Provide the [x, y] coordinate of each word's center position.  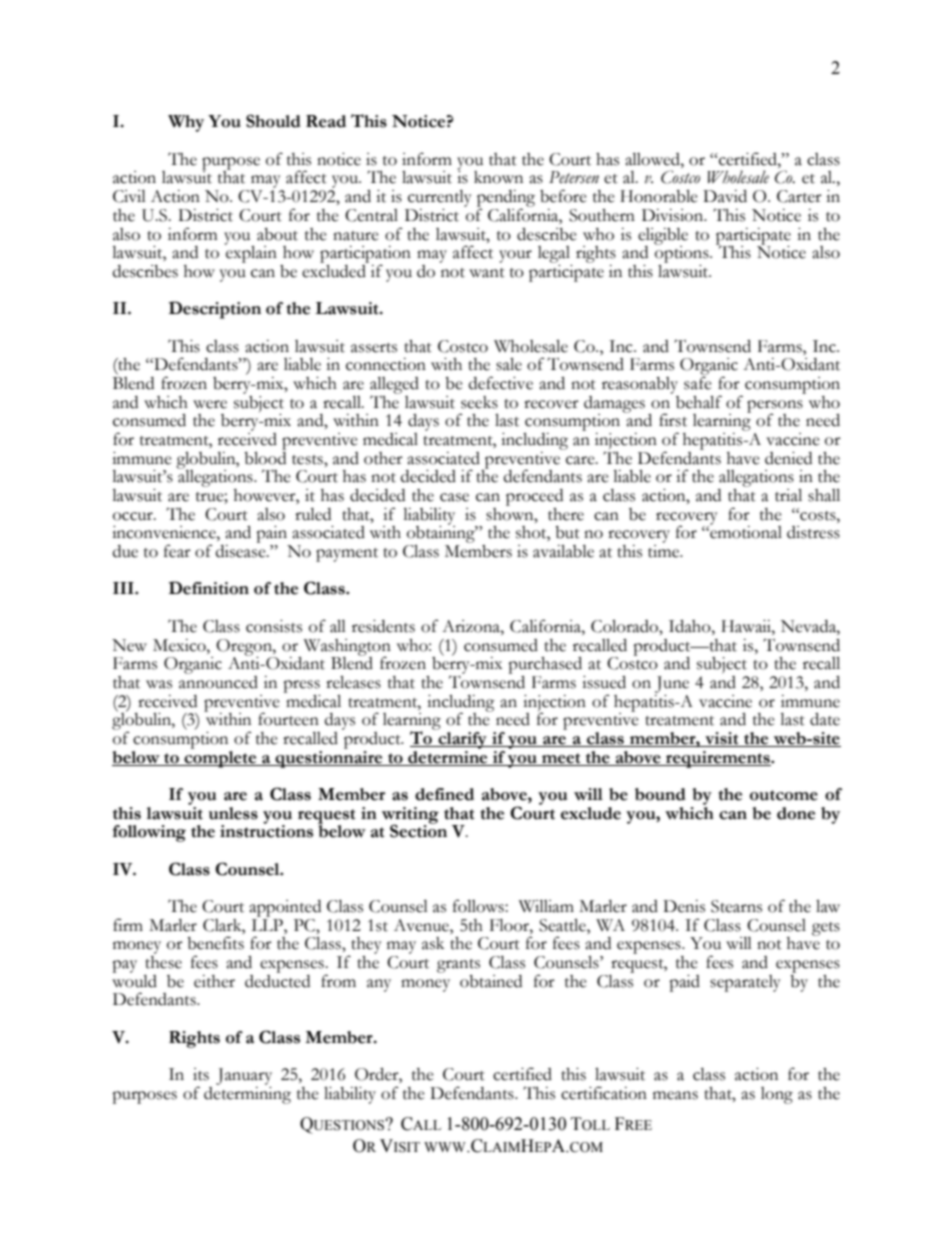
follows [479, 906]
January [244, 1076]
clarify [462, 739]
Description [215, 310]
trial [788, 495]
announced [218, 681]
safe [698, 382]
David [725, 196]
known [498, 177]
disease [242, 550]
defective [501, 383]
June [672, 684]
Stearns [736, 906]
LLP [268, 923]
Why [186, 123]
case [454, 497]
